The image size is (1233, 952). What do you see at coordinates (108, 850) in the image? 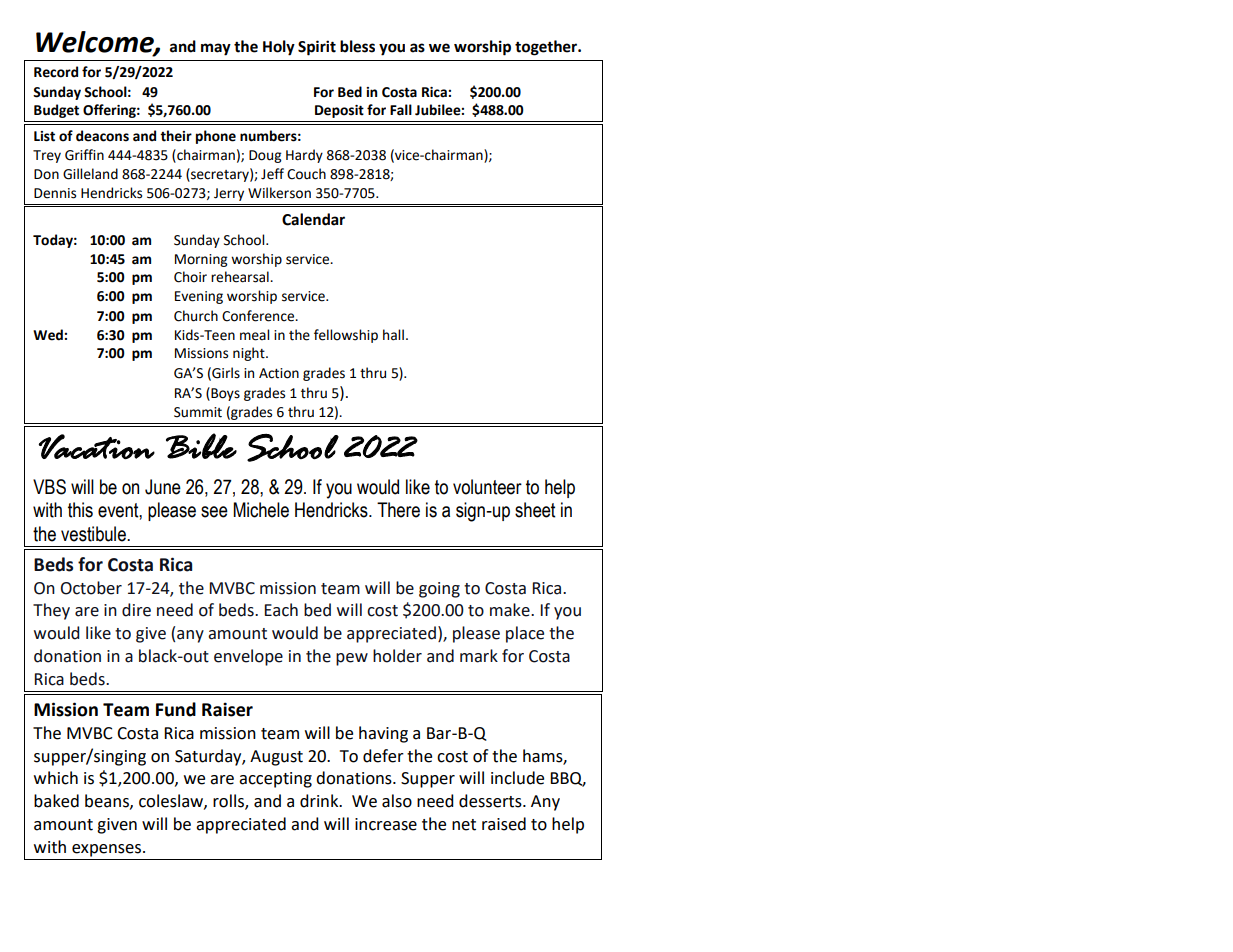
I see `expenses` at bounding box center [108, 850].
